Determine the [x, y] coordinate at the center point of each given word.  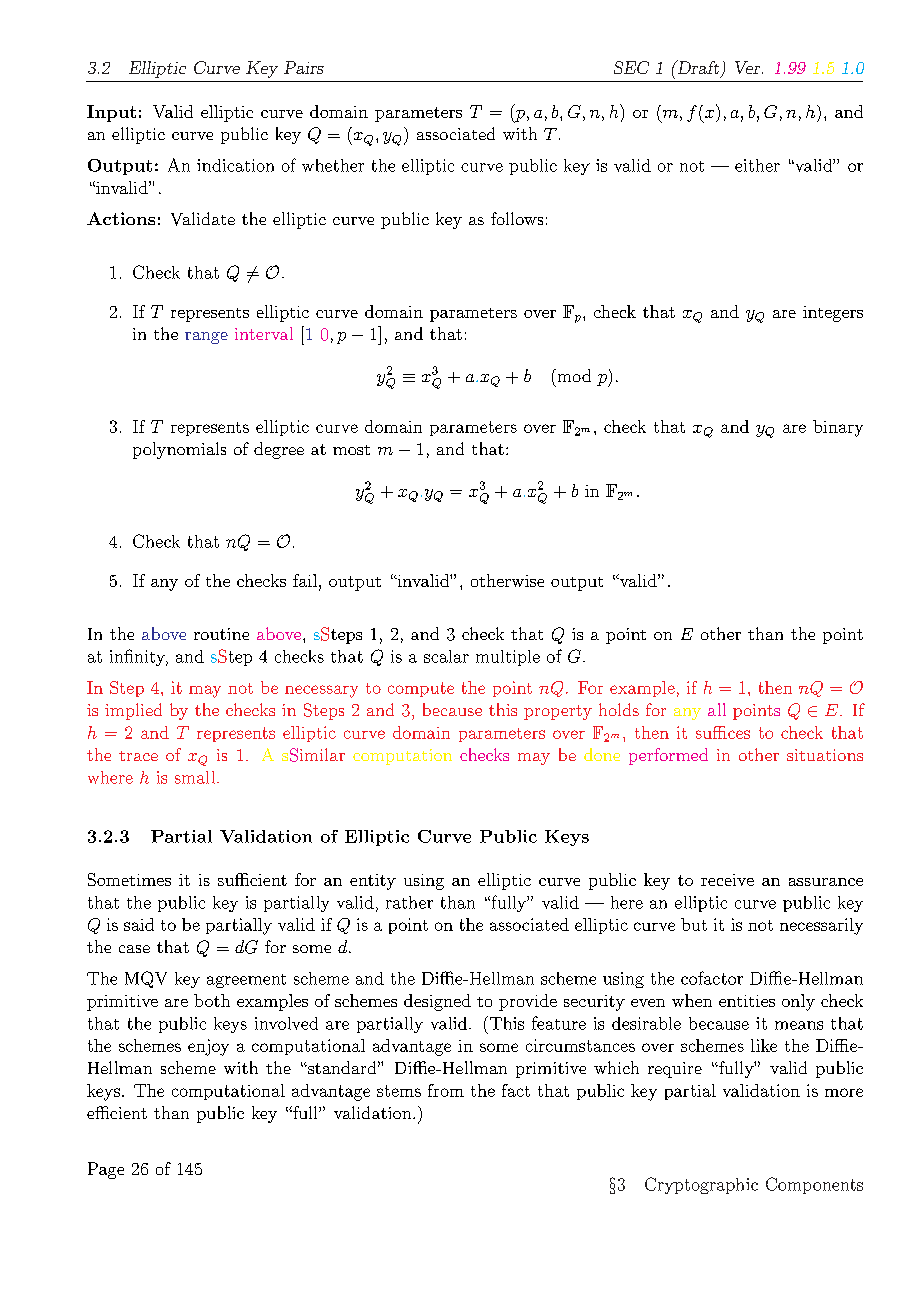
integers [833, 314]
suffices [723, 732]
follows [517, 218]
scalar [446, 656]
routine [221, 634]
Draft [698, 68]
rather [409, 902]
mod [573, 375]
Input [111, 113]
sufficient [252, 879]
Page [106, 1170]
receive [727, 880]
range [206, 338]
